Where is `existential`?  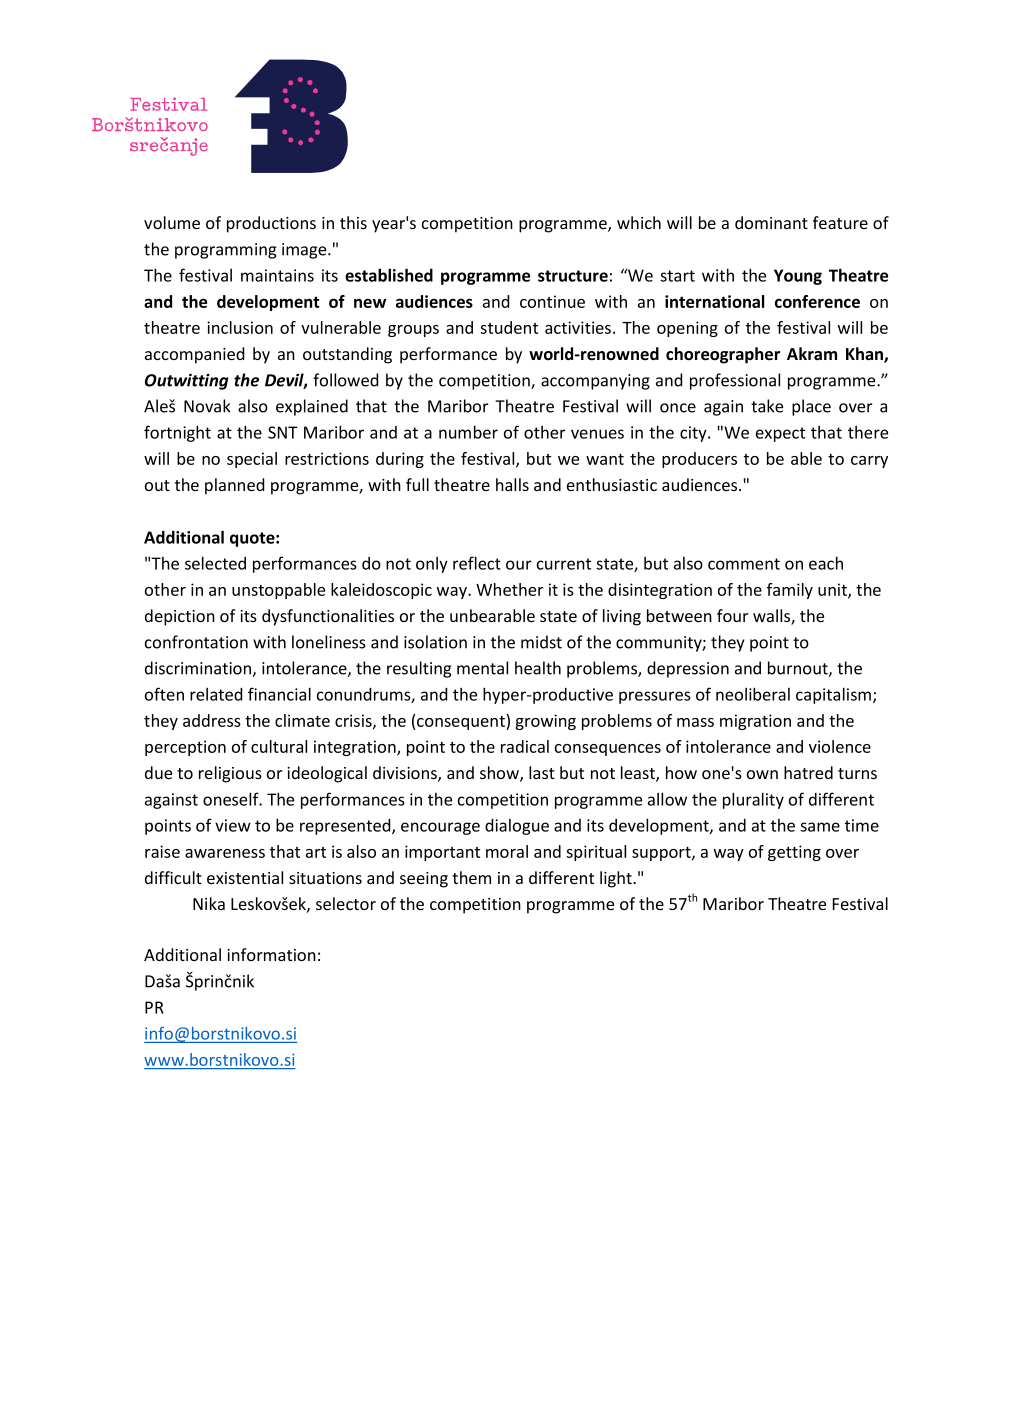 existential is located at coordinates (245, 877).
